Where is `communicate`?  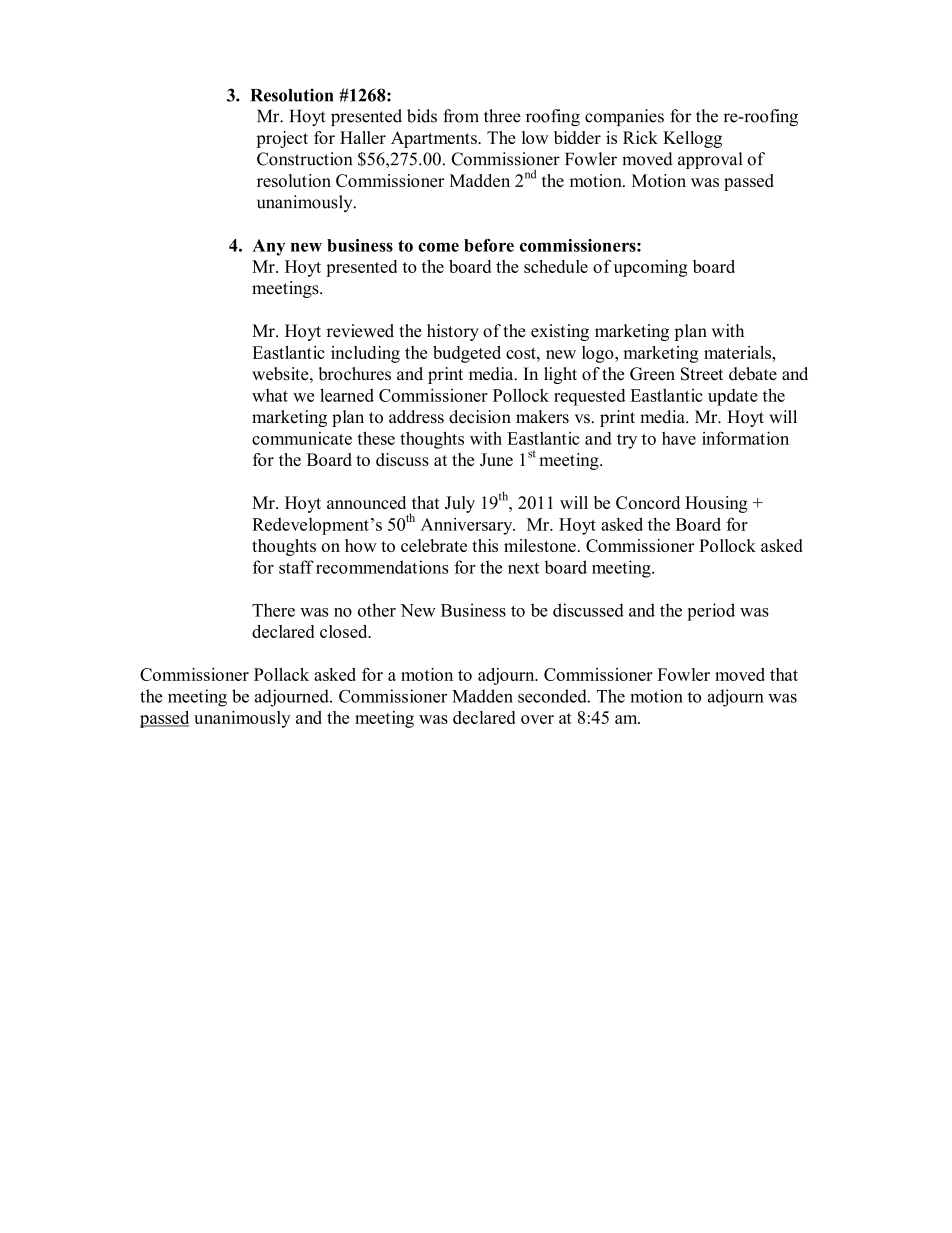 communicate is located at coordinates (302, 438).
